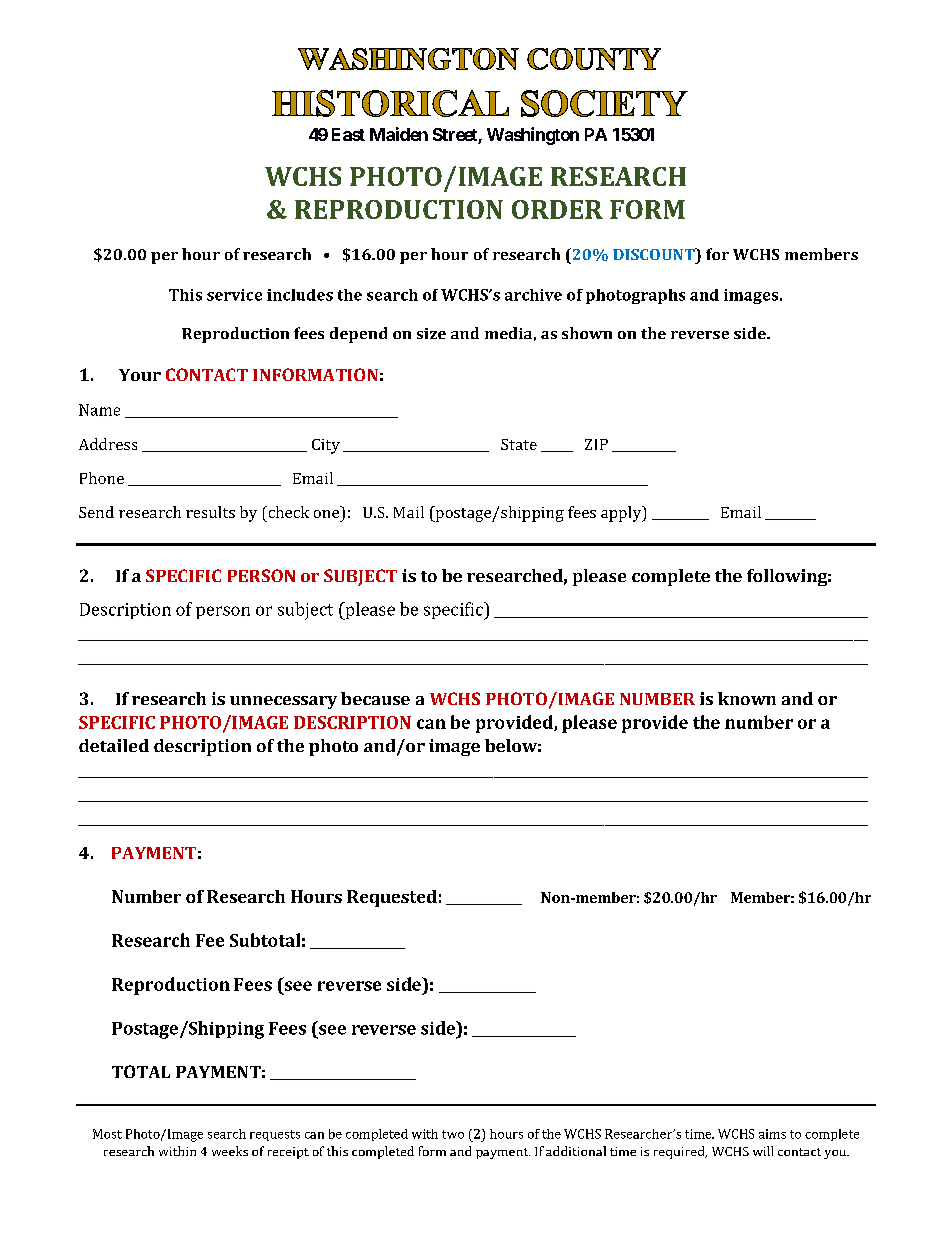  What do you see at coordinates (655, 254) in the screenshot?
I see `DISCOUNT` at bounding box center [655, 254].
